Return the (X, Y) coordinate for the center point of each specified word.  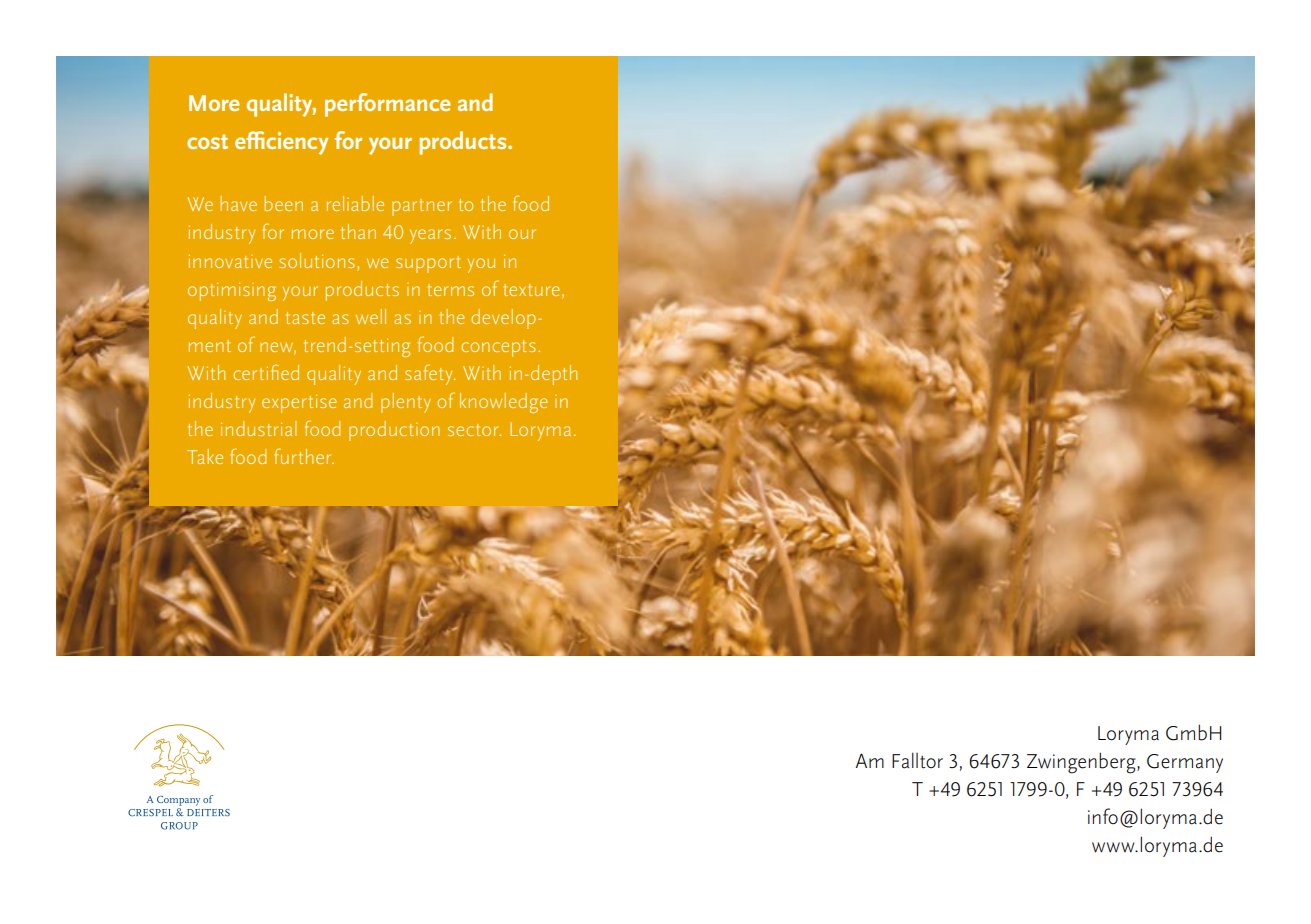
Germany (1185, 763)
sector (474, 430)
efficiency (281, 143)
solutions (317, 260)
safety (430, 374)
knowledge (503, 403)
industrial (258, 428)
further (304, 456)
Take (205, 456)
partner (422, 207)
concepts (498, 348)
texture (531, 290)
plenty (406, 403)
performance (387, 105)
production (394, 431)
